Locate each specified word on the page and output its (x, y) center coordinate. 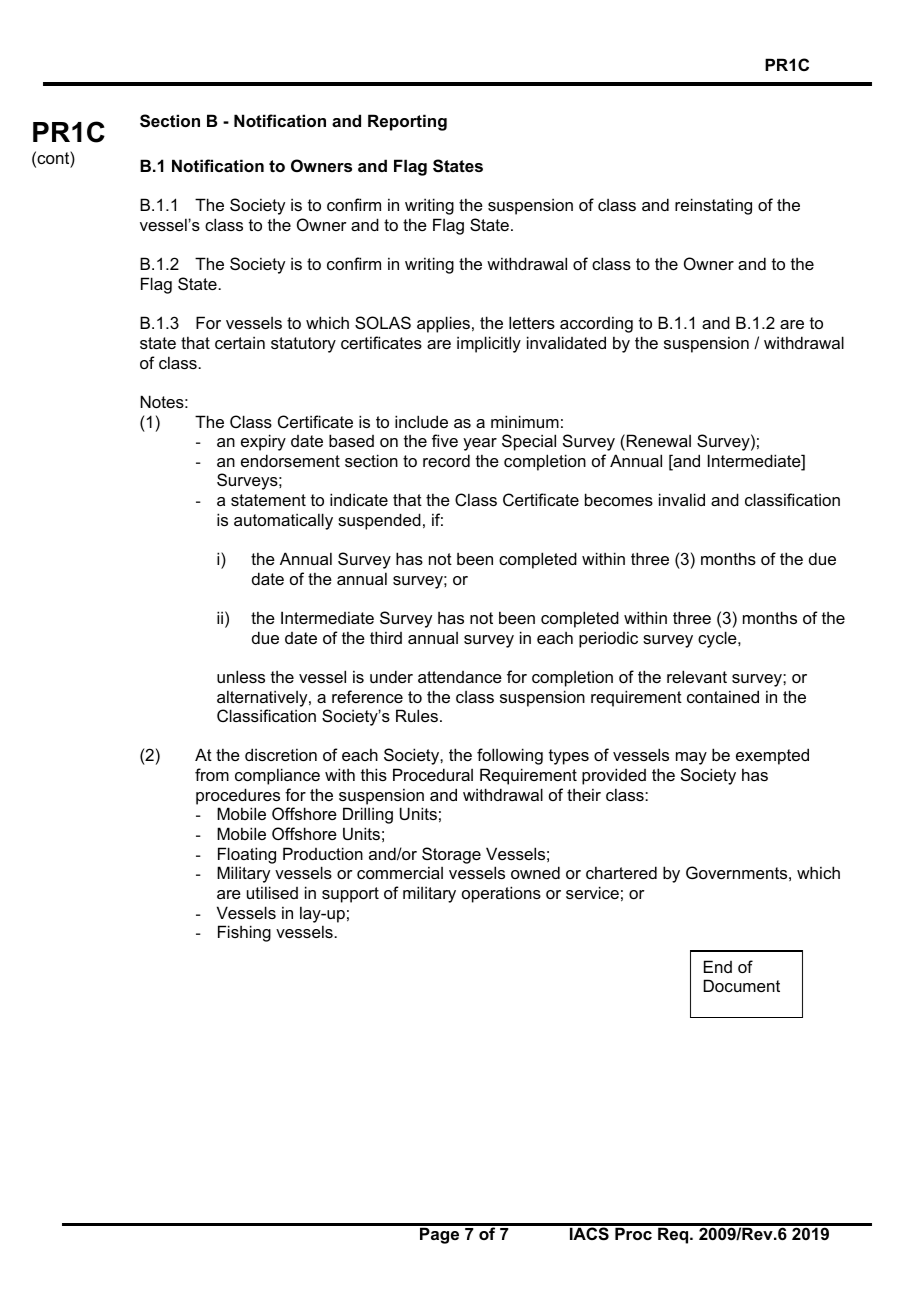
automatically (283, 521)
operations (501, 894)
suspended (379, 521)
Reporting (407, 122)
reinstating (713, 206)
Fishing (244, 933)
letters (532, 322)
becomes (619, 499)
